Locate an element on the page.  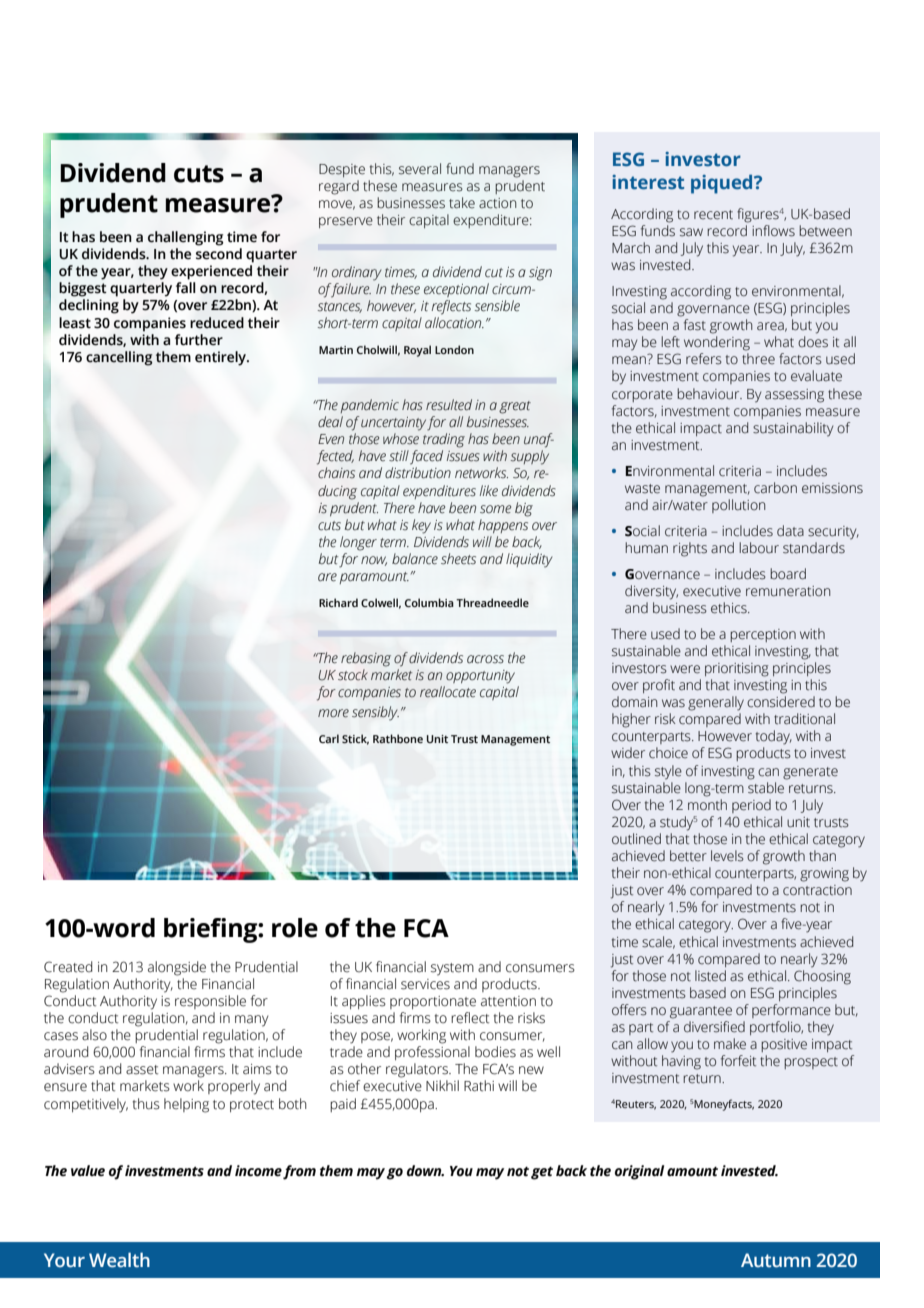
take is located at coordinates (462, 203).
